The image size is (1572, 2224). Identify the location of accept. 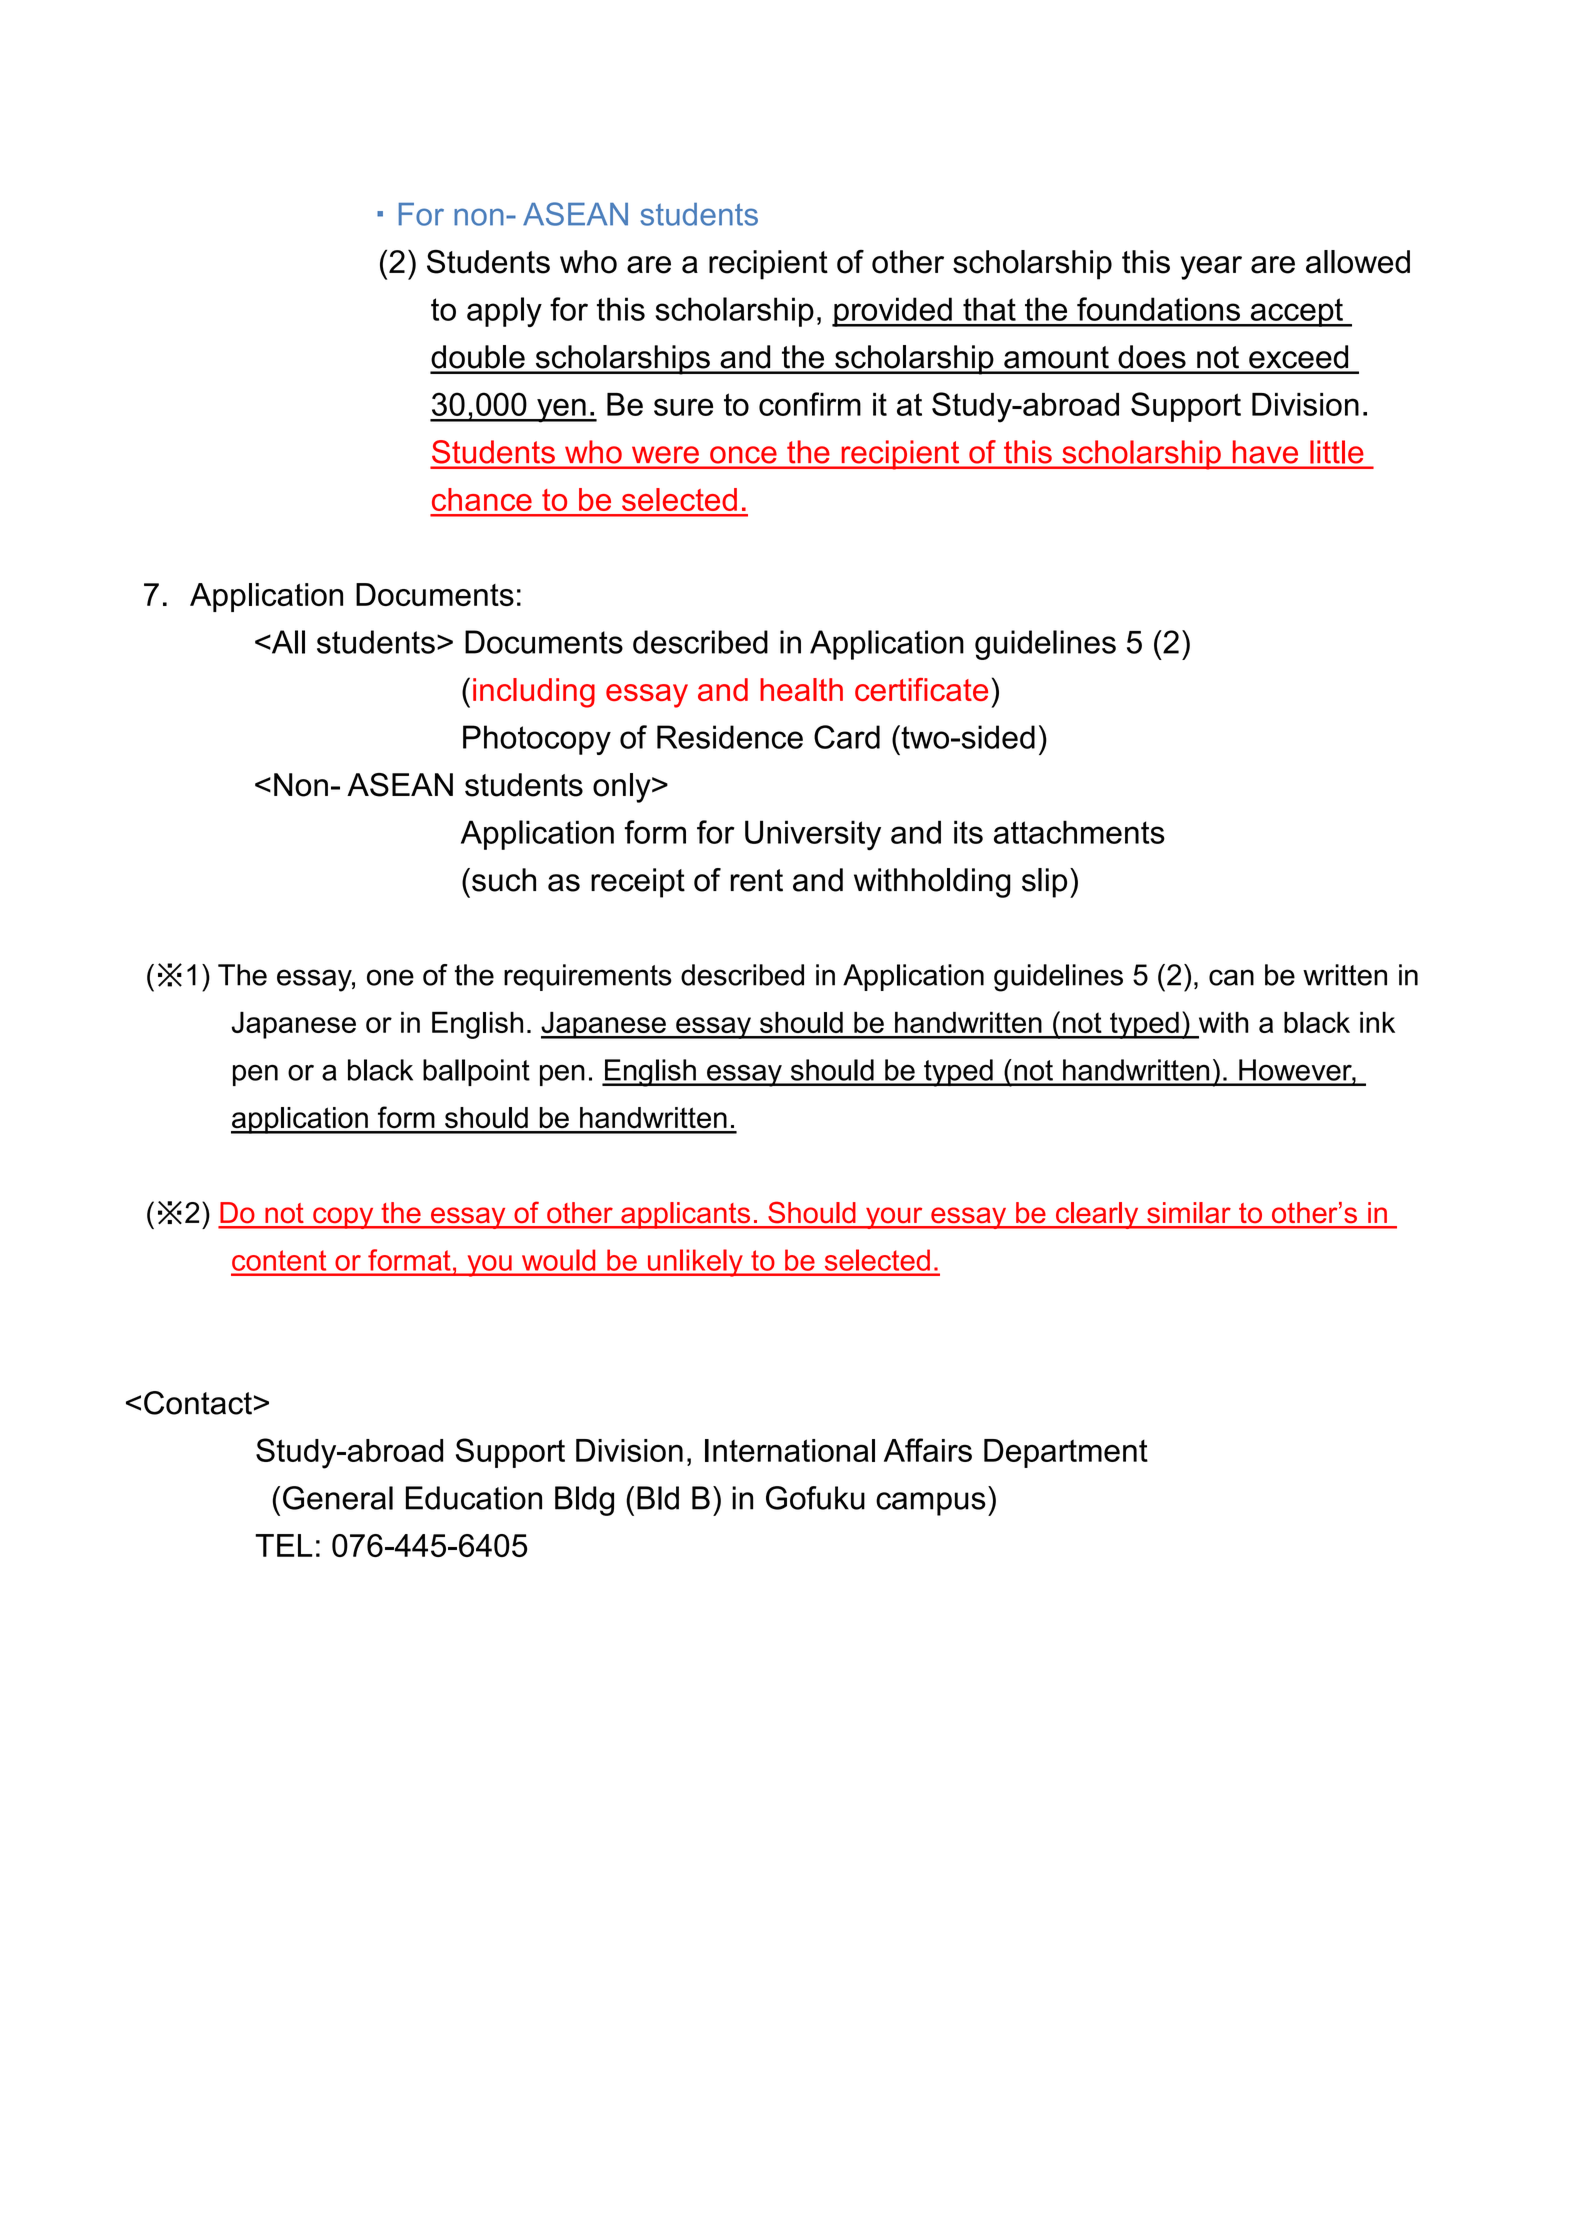
(1296, 312).
